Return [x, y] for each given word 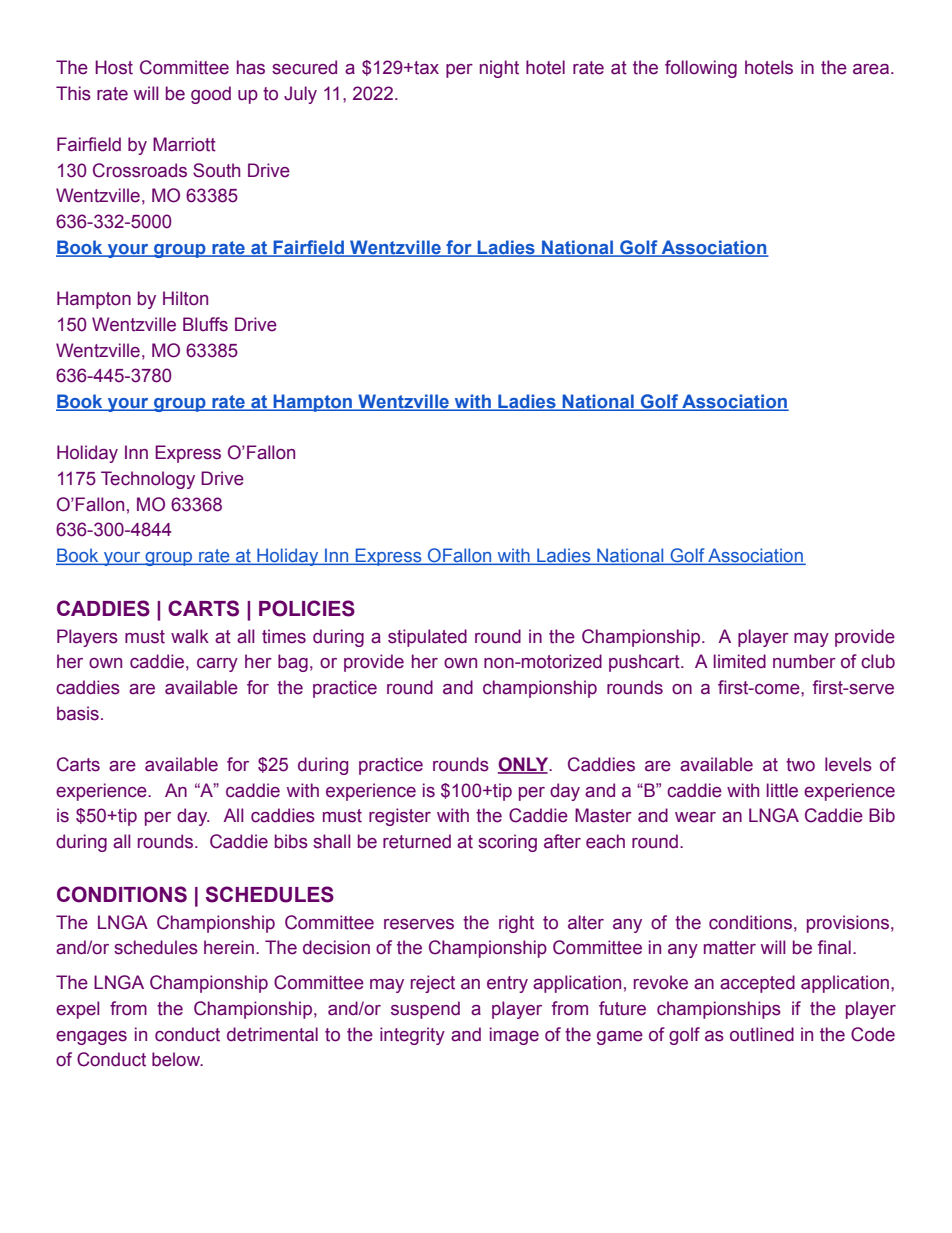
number [804, 661]
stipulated [427, 638]
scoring [507, 843]
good [211, 95]
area [871, 69]
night [499, 69]
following [701, 69]
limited [740, 661]
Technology [148, 480]
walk [190, 636]
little [782, 790]
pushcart [645, 663]
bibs [291, 841]
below [177, 1059]
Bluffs [205, 324]
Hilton [185, 298]
